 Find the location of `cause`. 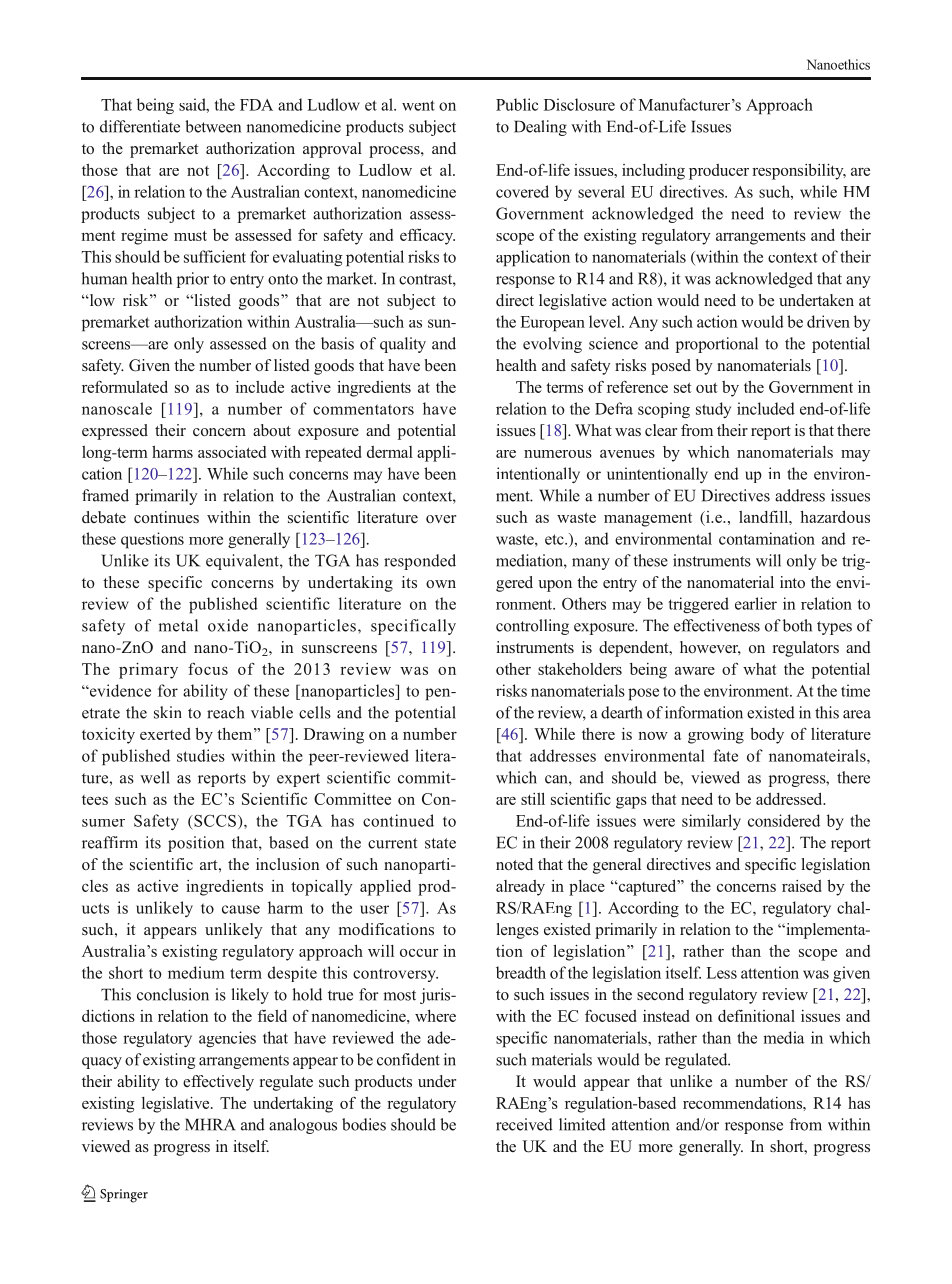

cause is located at coordinates (241, 909).
